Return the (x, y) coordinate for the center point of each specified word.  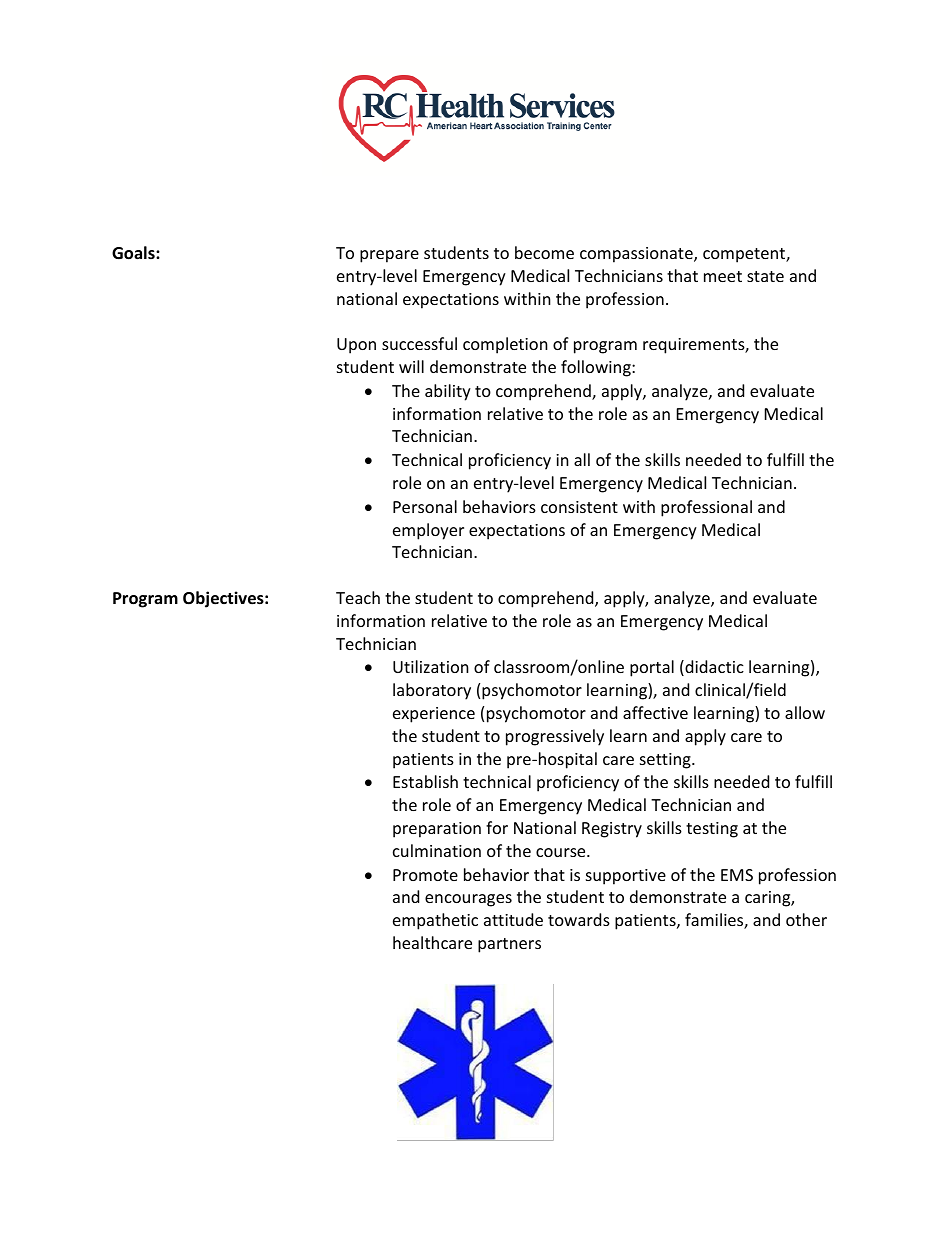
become (544, 252)
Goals (134, 253)
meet (723, 276)
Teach (358, 597)
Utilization (431, 666)
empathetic (435, 921)
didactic (713, 668)
